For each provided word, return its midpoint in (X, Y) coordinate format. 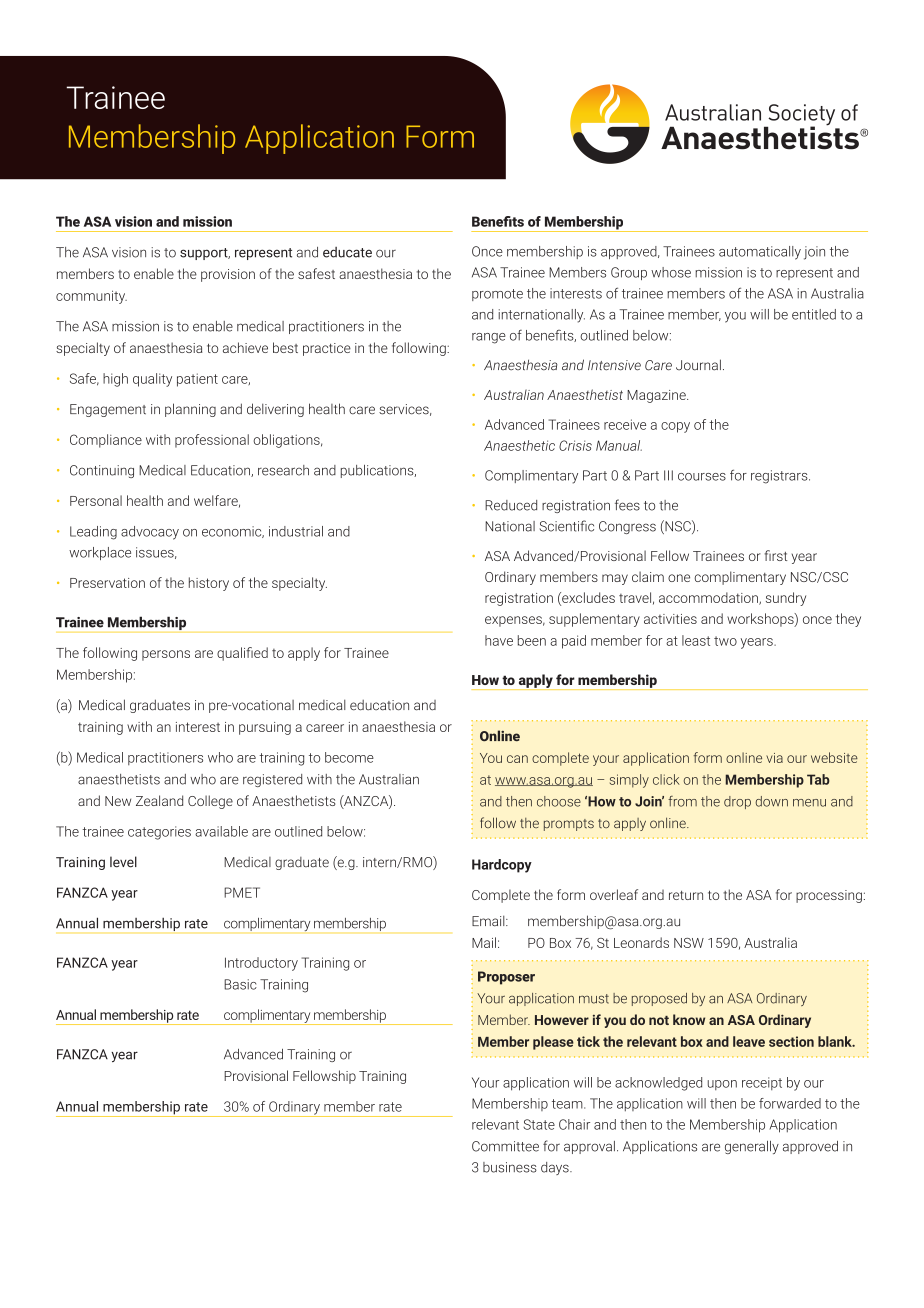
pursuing (265, 728)
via (774, 758)
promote (497, 295)
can (517, 759)
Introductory (261, 964)
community (91, 297)
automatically (760, 253)
